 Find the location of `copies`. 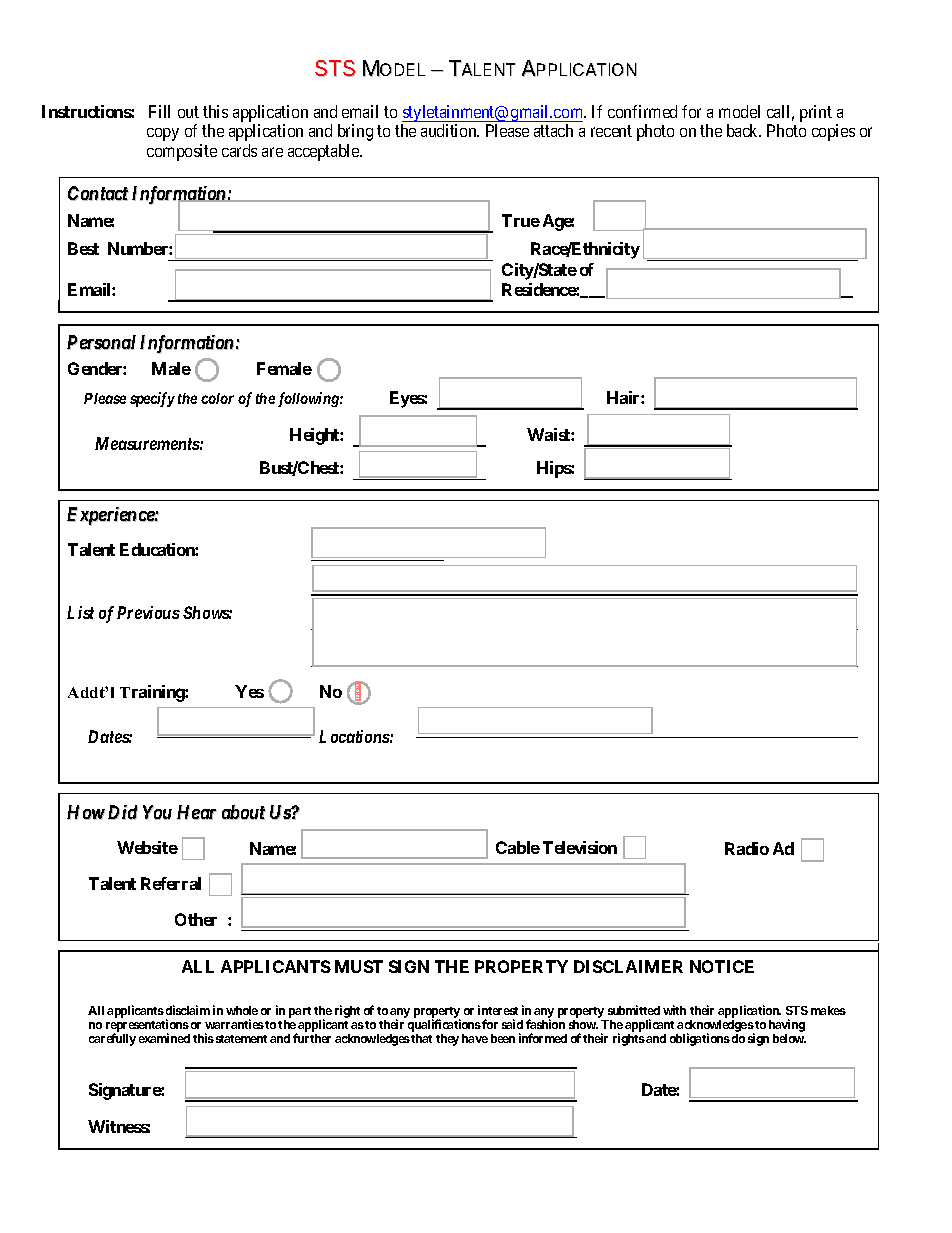

copies is located at coordinates (833, 132).
